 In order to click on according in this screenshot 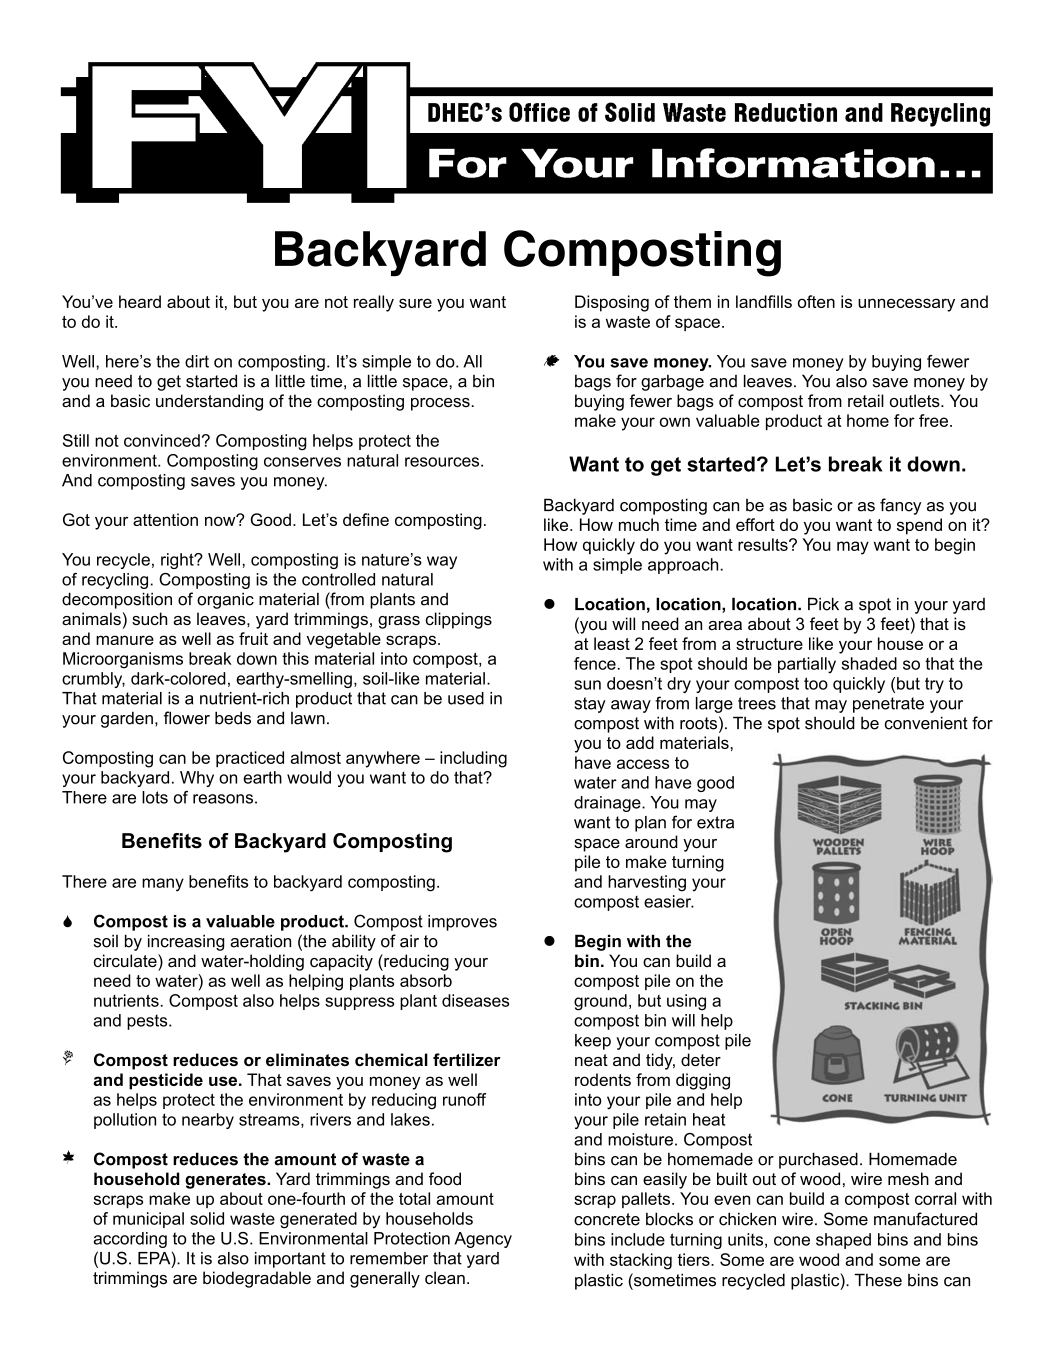, I will do `click(130, 1240)`.
